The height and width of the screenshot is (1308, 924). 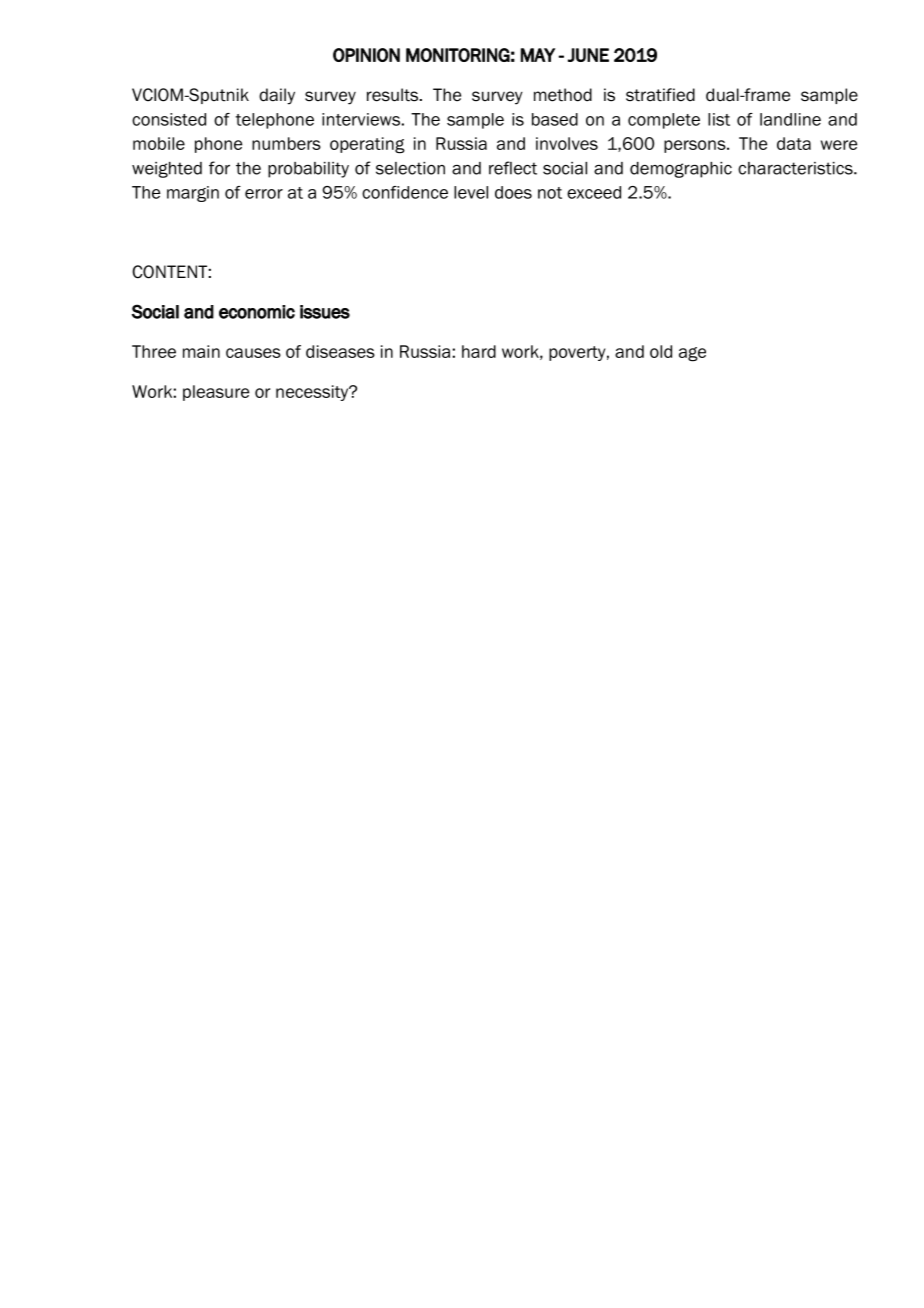 What do you see at coordinates (264, 194) in the screenshot?
I see `error` at bounding box center [264, 194].
